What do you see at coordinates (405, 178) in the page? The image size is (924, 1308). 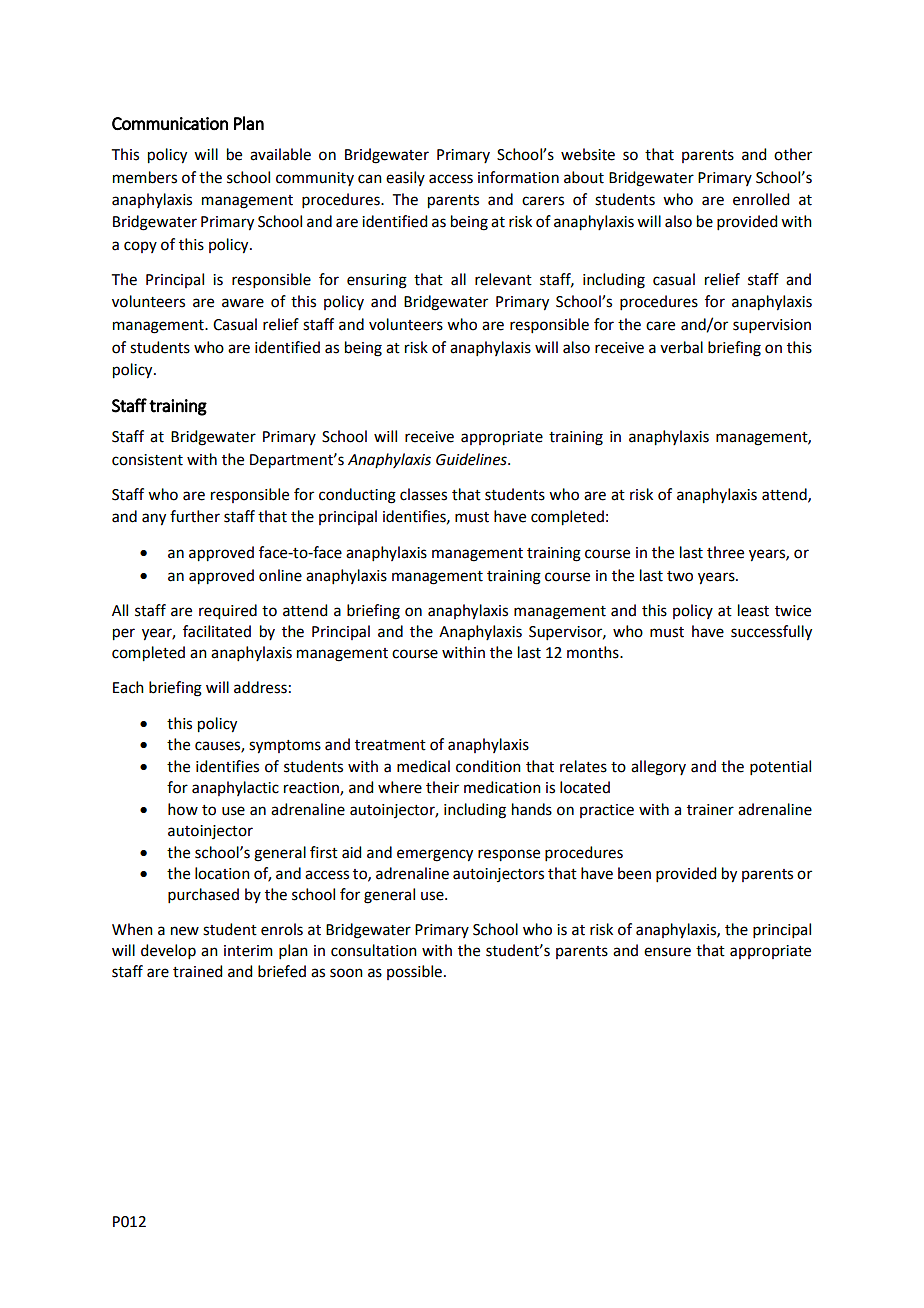 I see `easily` at bounding box center [405, 178].
